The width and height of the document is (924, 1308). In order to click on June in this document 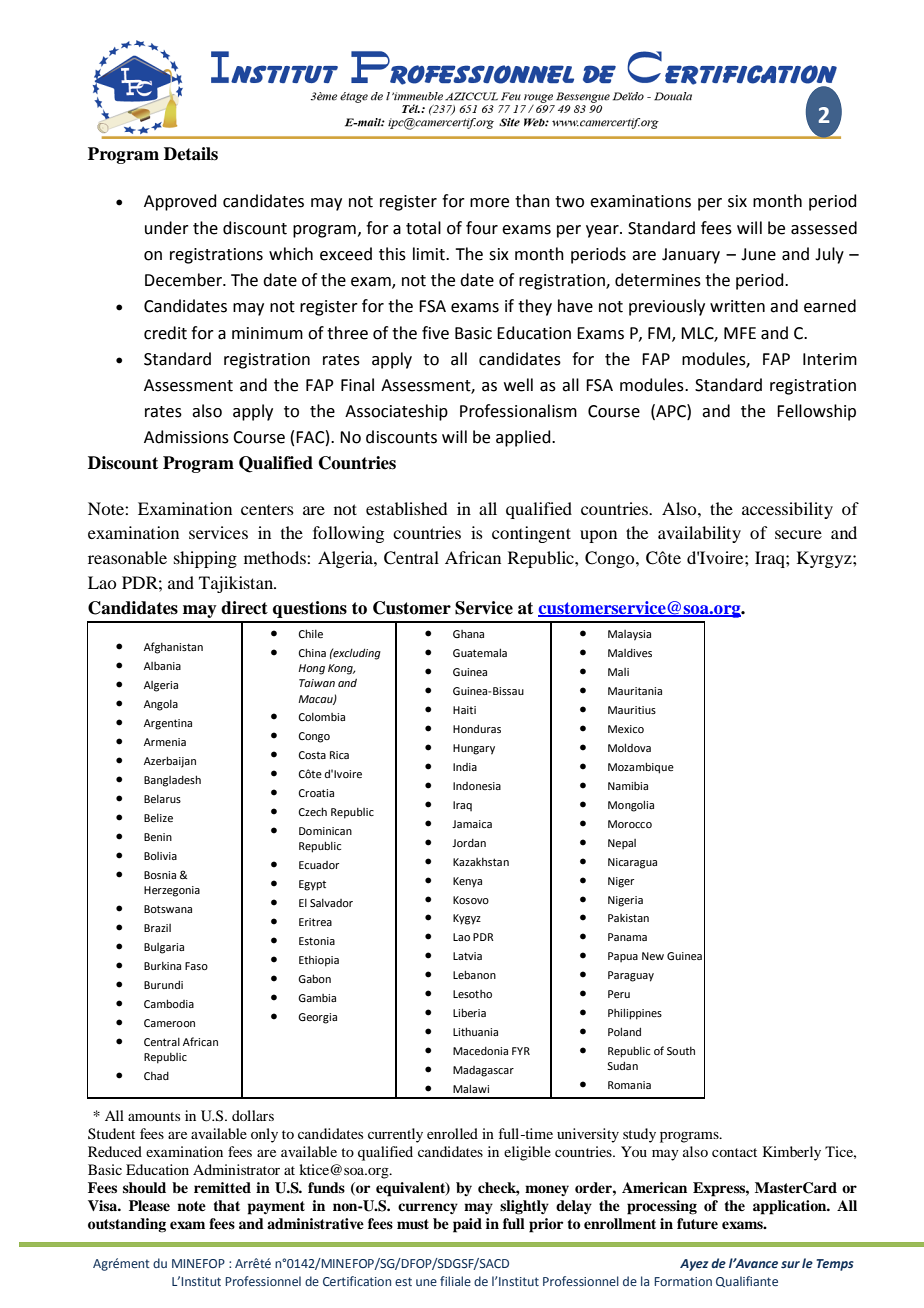, I will do `click(758, 254)`.
